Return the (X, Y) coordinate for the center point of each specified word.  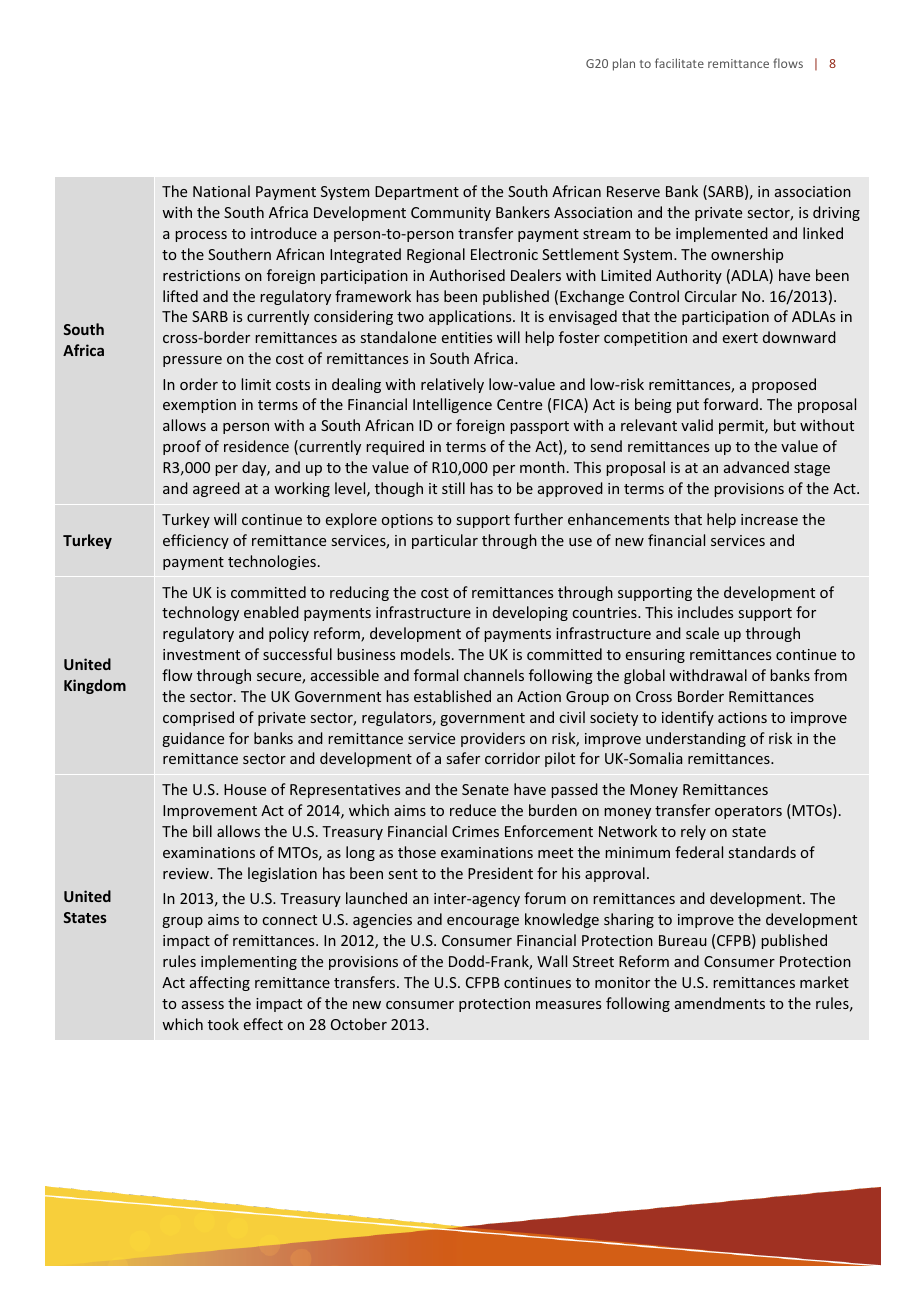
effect (263, 1024)
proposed (784, 385)
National (221, 191)
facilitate (679, 63)
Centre (519, 404)
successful (297, 654)
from (830, 675)
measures (568, 1005)
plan (624, 64)
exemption (199, 406)
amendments (720, 1003)
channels (494, 675)
